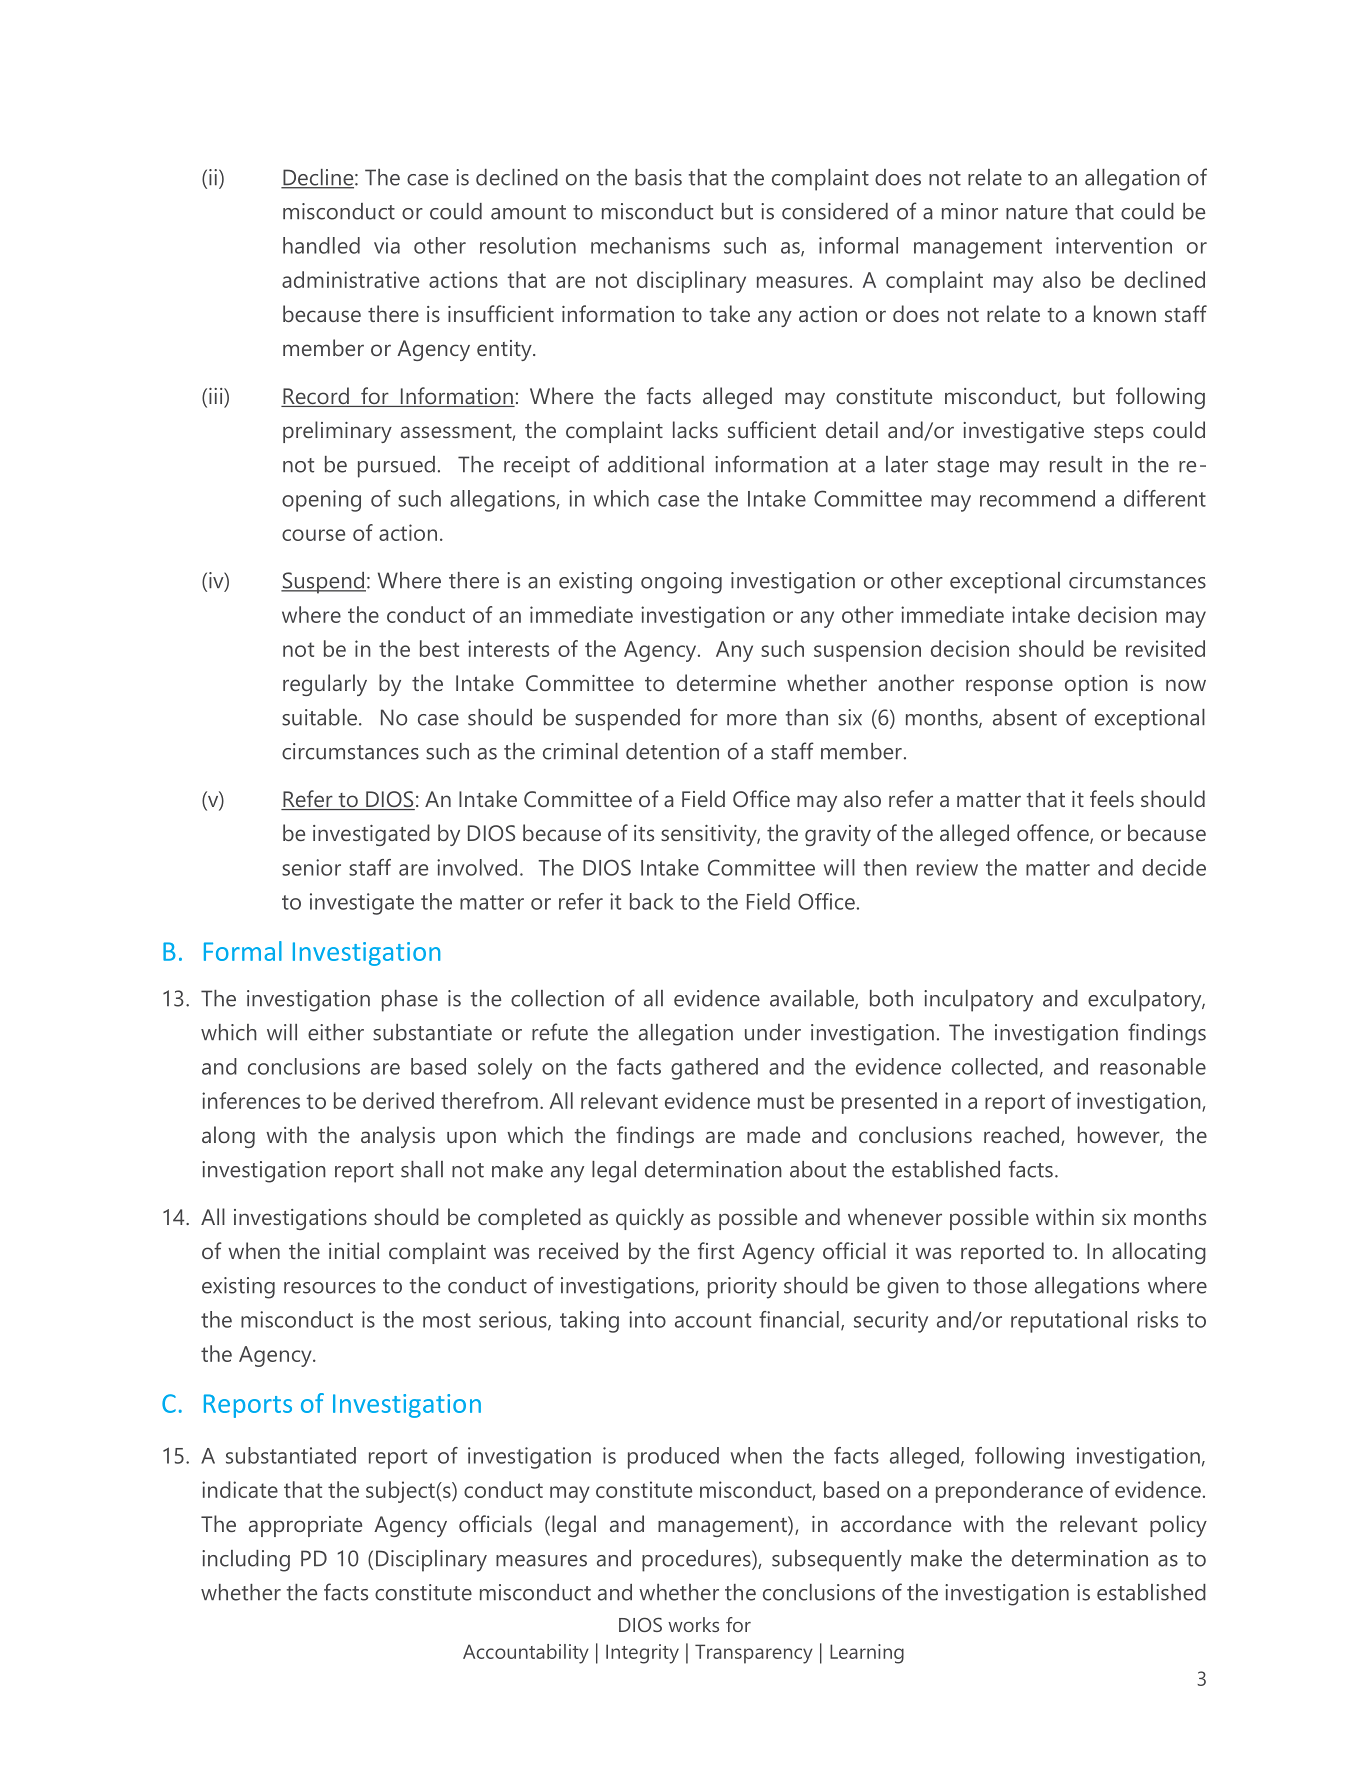 This image has width=1368, height=1771. Describe the element at coordinates (1037, 212) in the image. I see `nature` at that location.
